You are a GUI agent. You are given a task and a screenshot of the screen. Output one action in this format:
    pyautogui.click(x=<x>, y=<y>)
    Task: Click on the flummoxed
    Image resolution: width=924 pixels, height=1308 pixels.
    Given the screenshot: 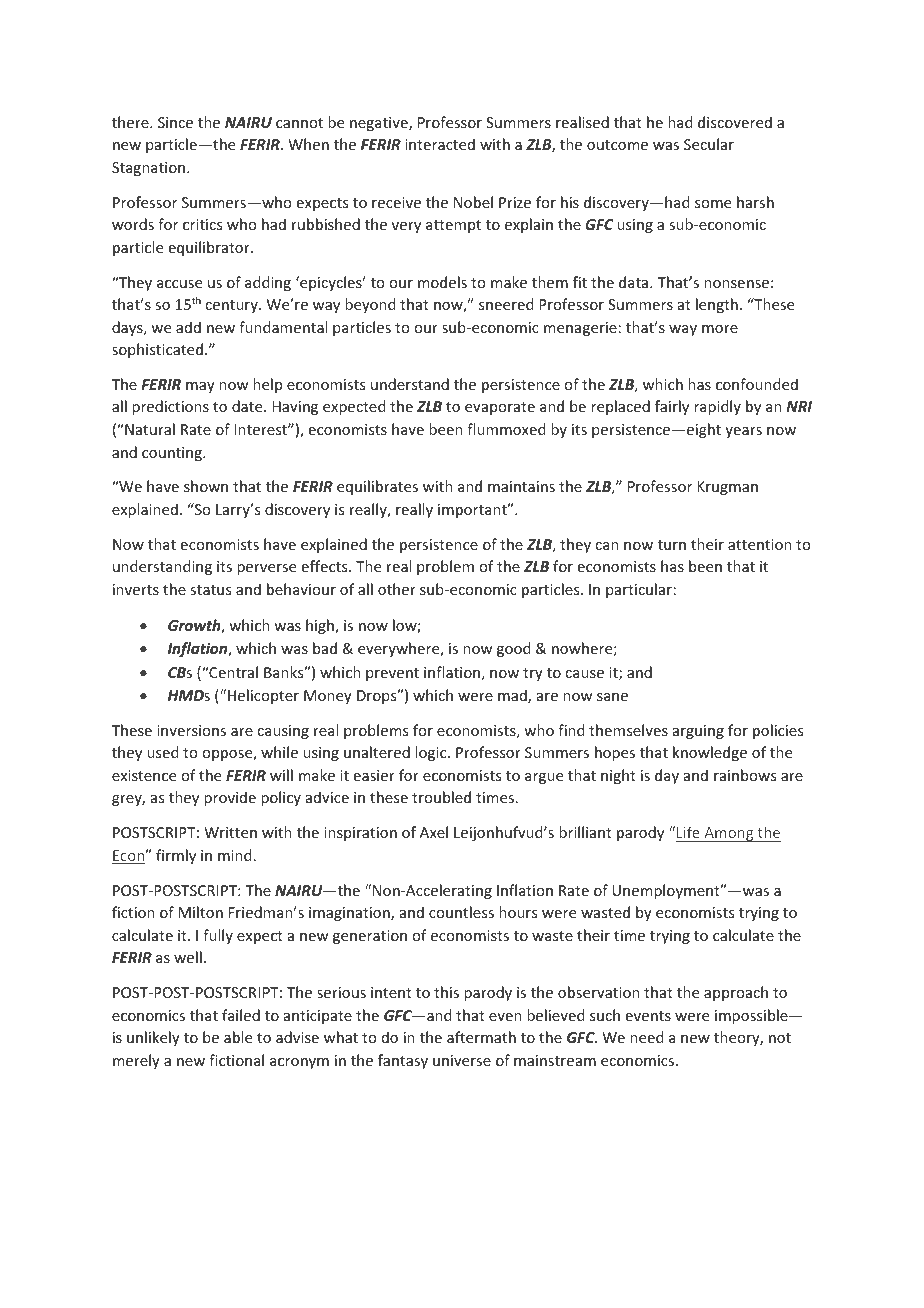 What is the action you would take?
    pyautogui.click(x=506, y=429)
